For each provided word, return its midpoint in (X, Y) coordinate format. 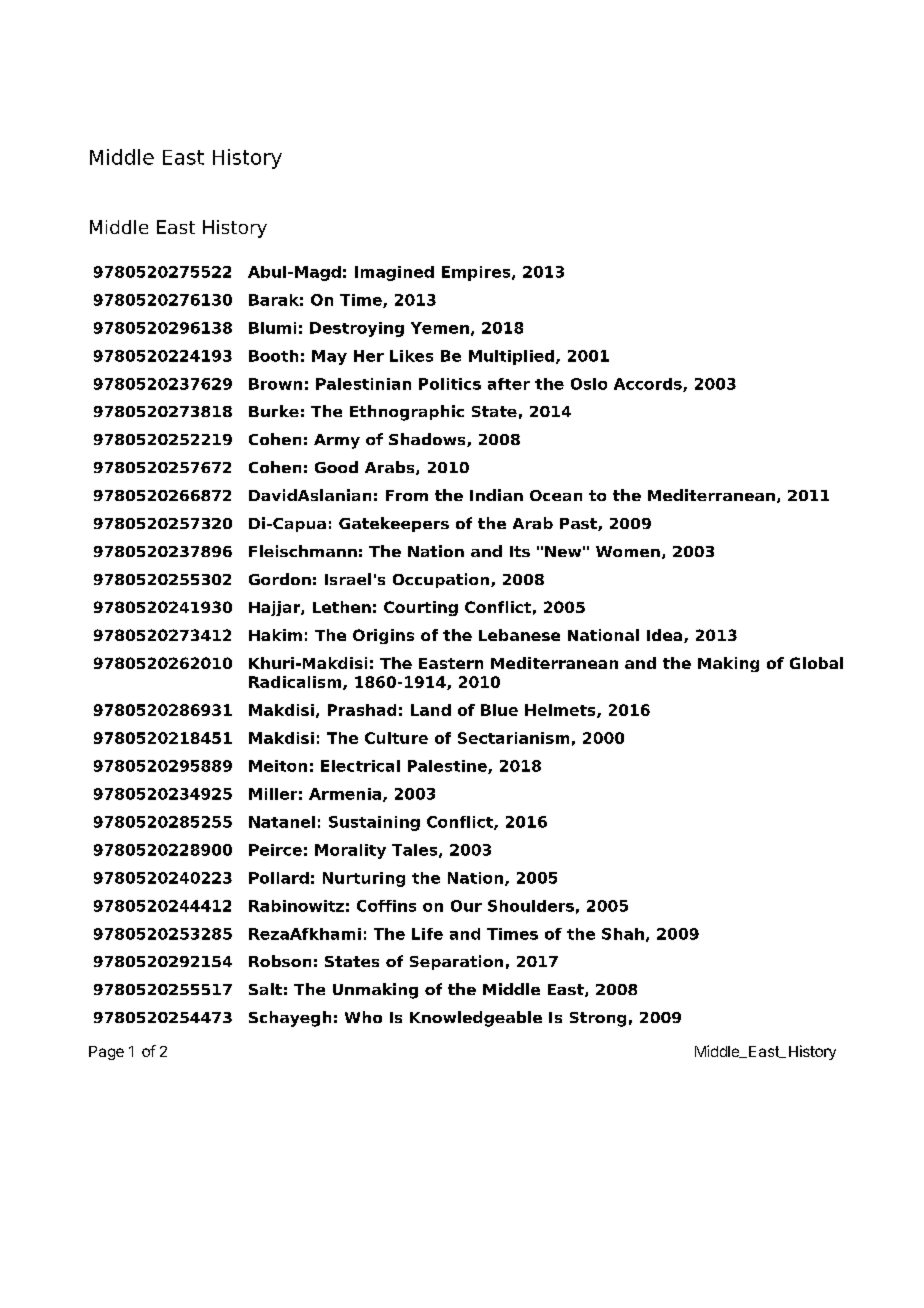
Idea (666, 636)
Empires (477, 273)
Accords (649, 385)
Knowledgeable (476, 1019)
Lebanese (519, 635)
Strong (598, 1019)
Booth (273, 356)
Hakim (275, 635)
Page (106, 1053)
